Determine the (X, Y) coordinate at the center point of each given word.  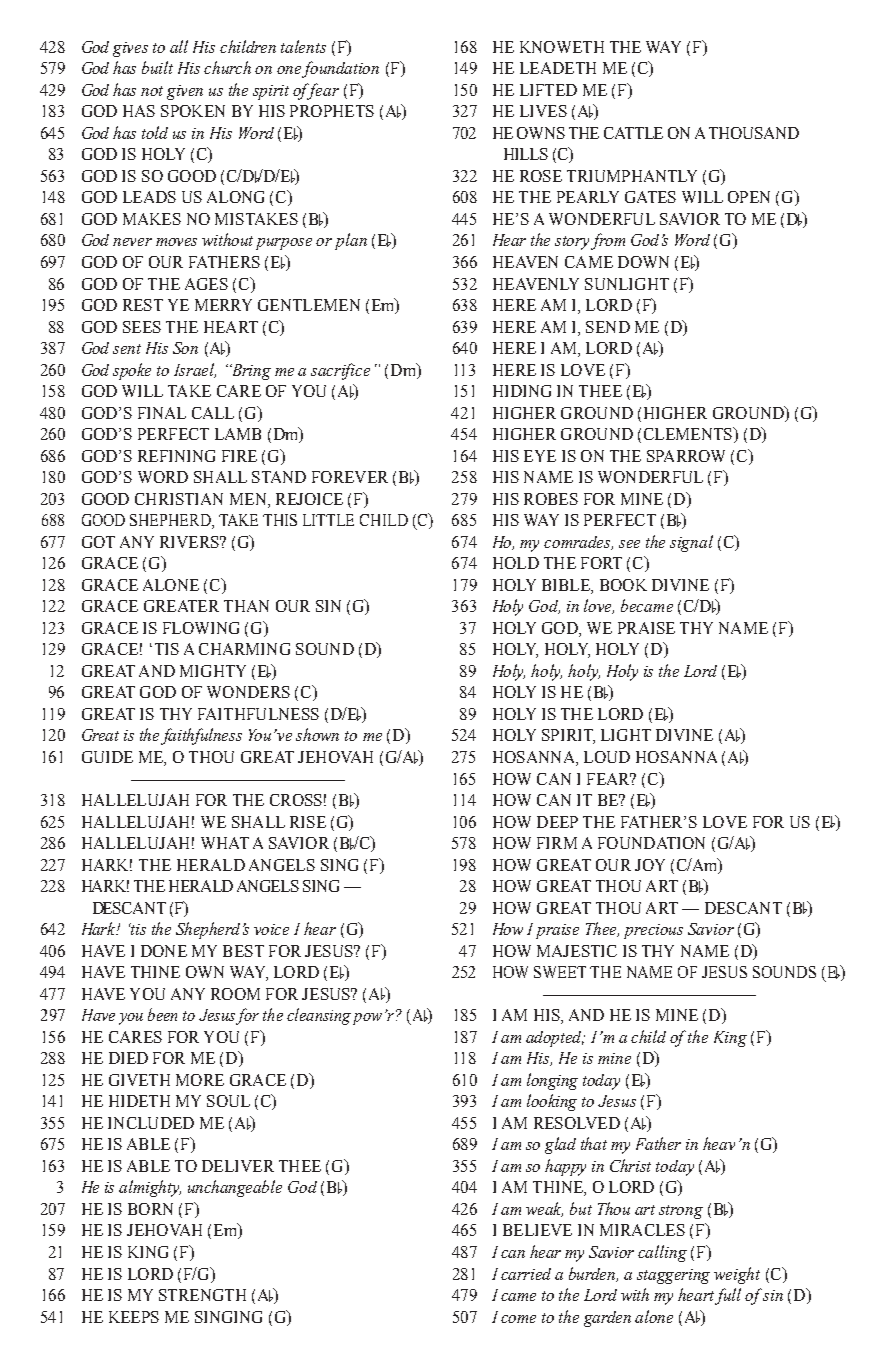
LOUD (607, 757)
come (518, 1319)
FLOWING (201, 628)
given (185, 92)
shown (317, 734)
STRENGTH (202, 1295)
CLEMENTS (689, 433)
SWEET (560, 972)
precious (653, 931)
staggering (673, 1276)
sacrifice (340, 371)
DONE (164, 951)
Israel (195, 370)
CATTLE (633, 133)
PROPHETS (332, 111)
